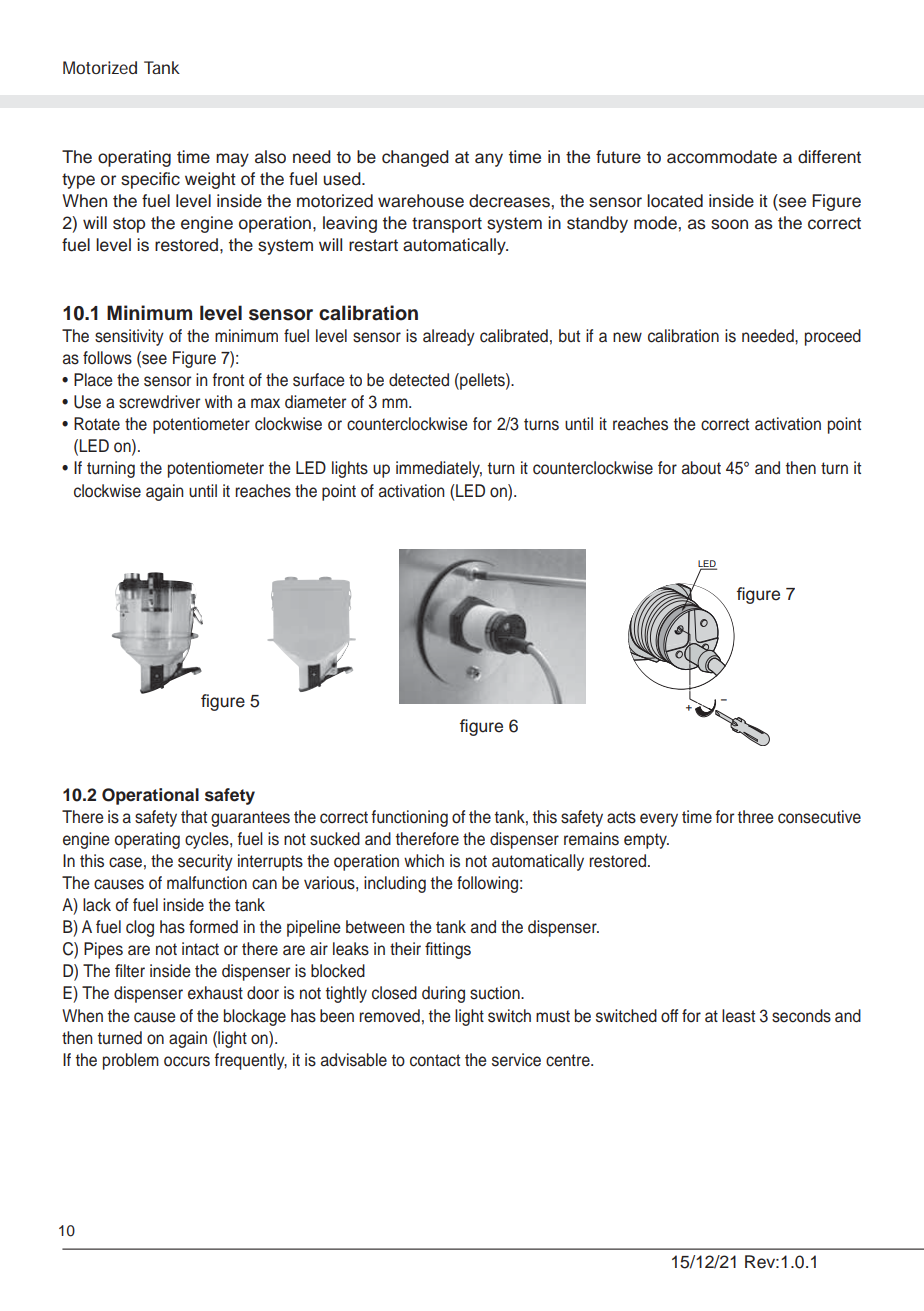 Image resolution: width=924 pixels, height=1311 pixels. Describe the element at coordinates (97, 424) in the image. I see `Rotate` at that location.
